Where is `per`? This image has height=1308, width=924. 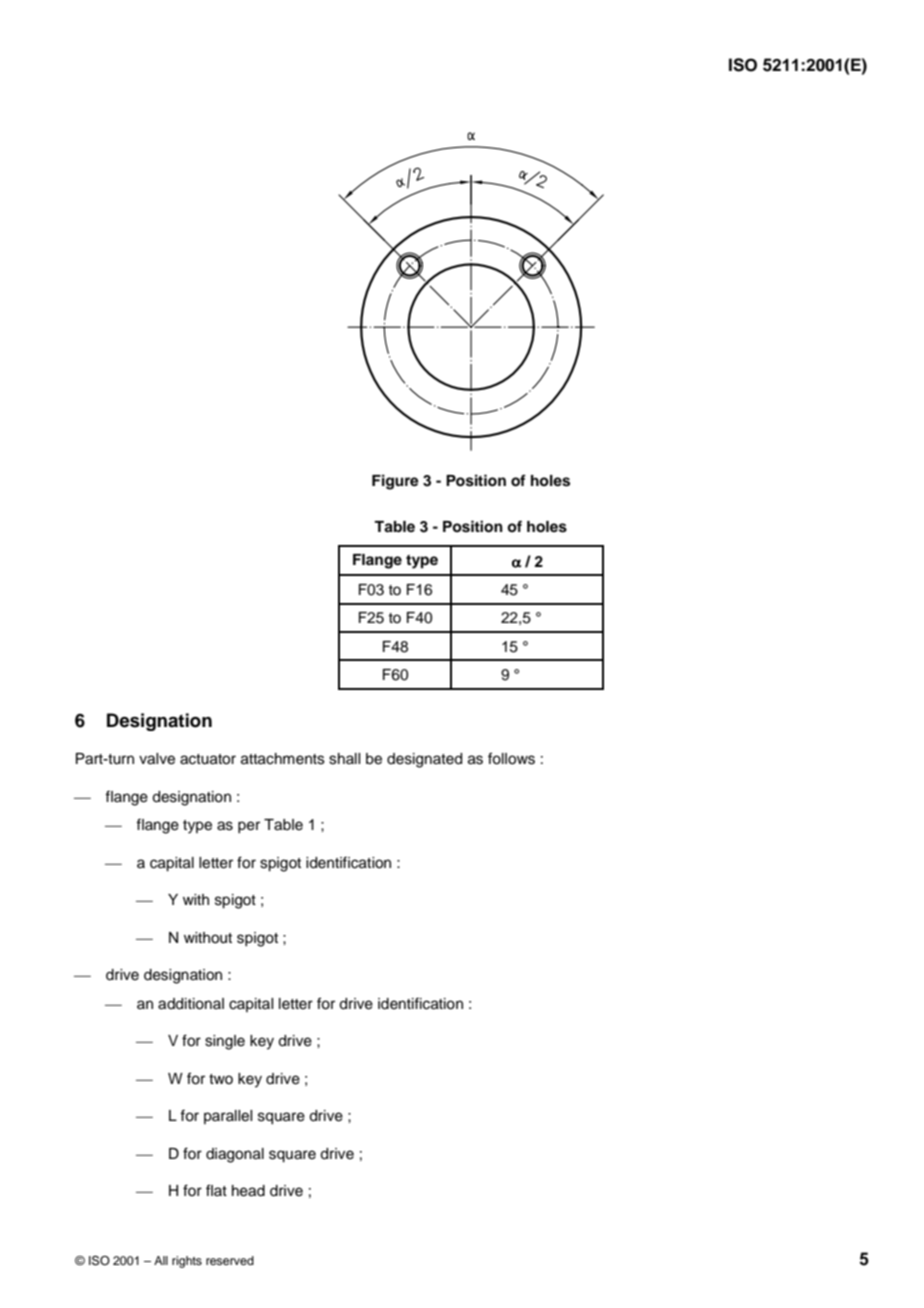
per is located at coordinates (249, 827).
